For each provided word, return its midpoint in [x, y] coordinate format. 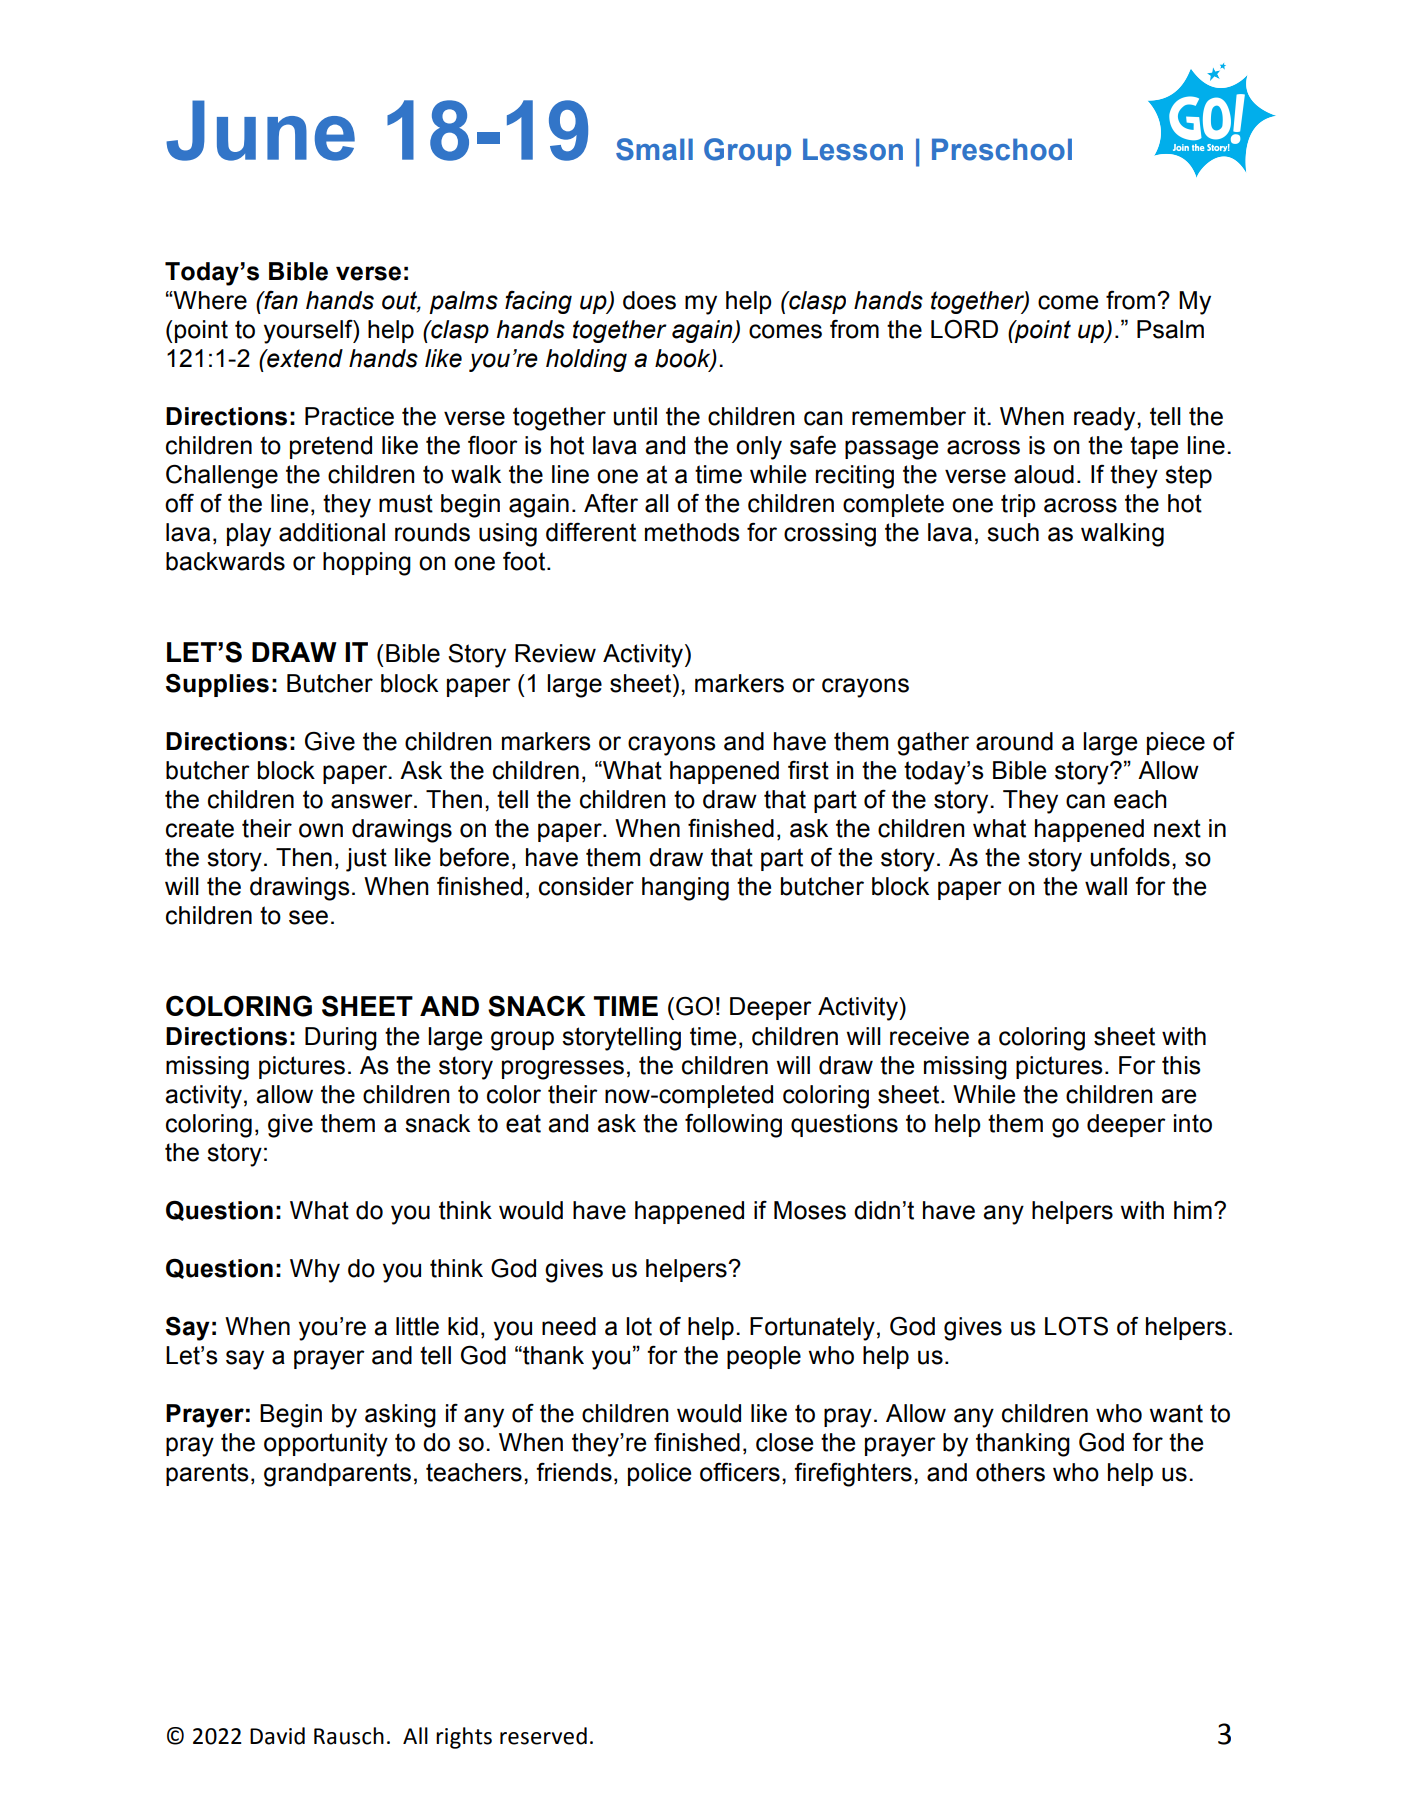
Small [654, 149]
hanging [685, 889]
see [308, 917]
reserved [543, 1736]
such [1013, 532]
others [1010, 1472]
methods [692, 532]
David [277, 1736]
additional [332, 532]
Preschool [1002, 149]
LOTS [1076, 1326]
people [764, 1357]
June [260, 130]
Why [315, 1271]
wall [1106, 886]
